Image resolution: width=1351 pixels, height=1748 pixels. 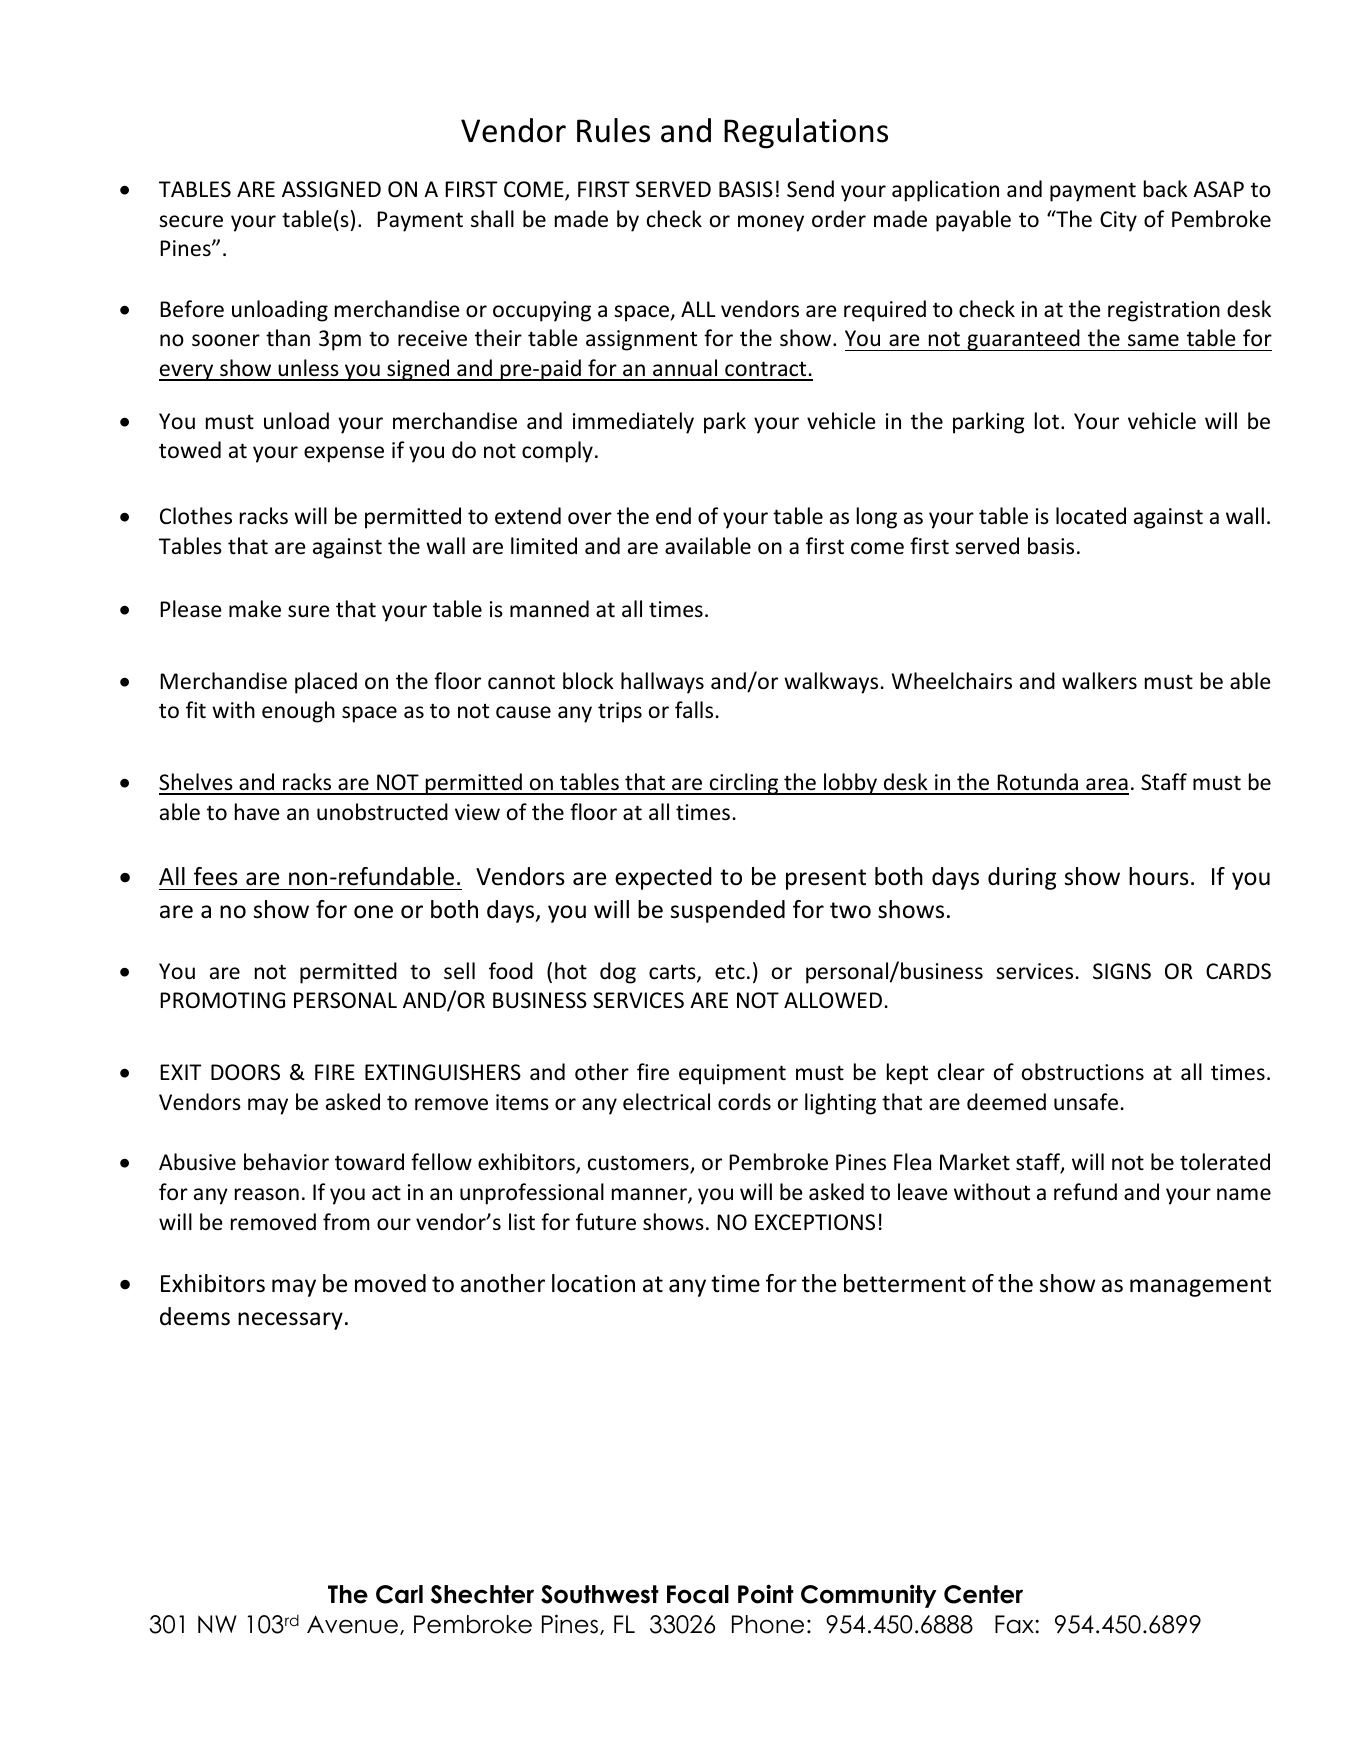 I want to click on back, so click(x=1166, y=189).
